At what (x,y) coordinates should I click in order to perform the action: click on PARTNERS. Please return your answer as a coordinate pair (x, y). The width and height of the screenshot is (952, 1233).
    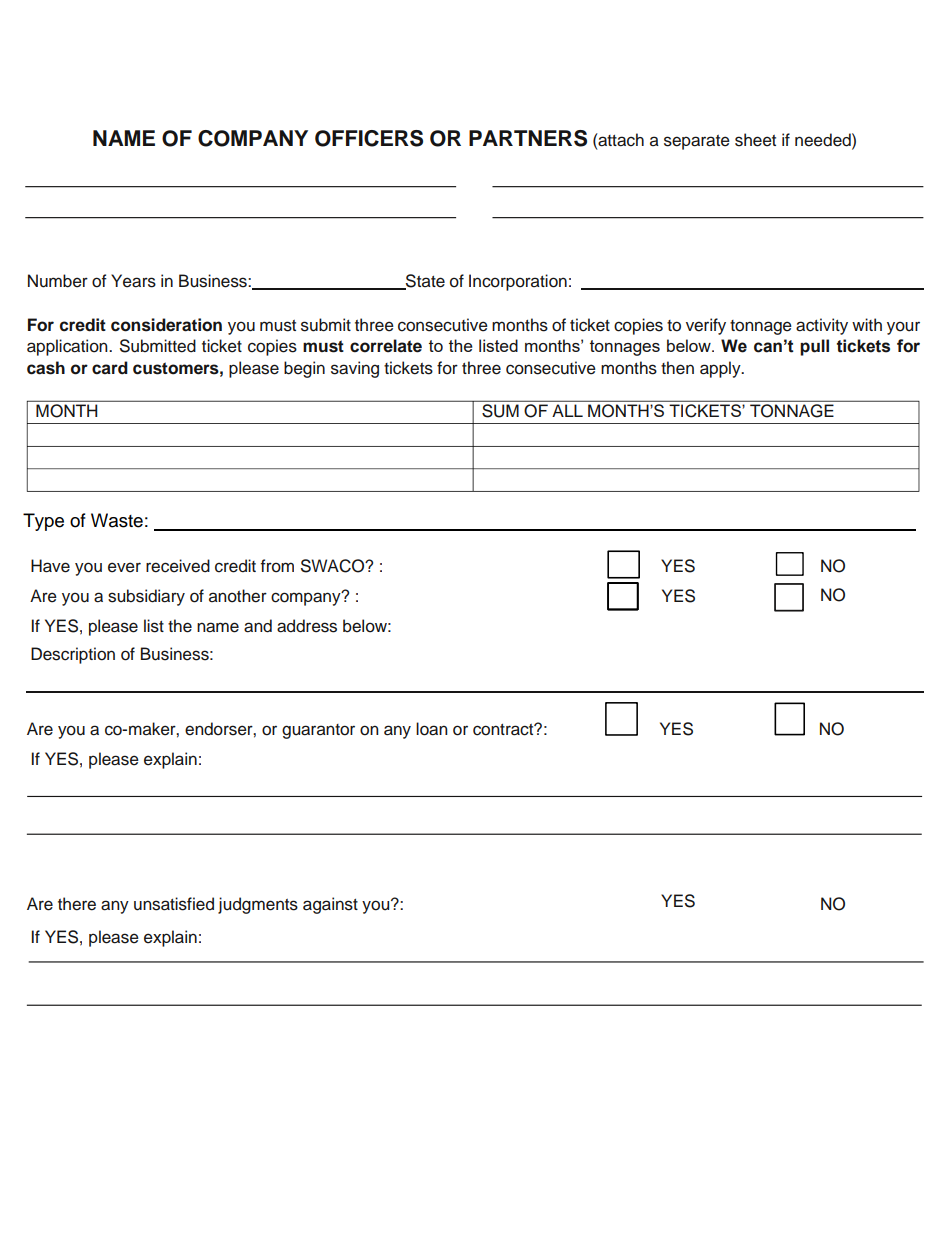
    Looking at the image, I should click on (528, 138).
